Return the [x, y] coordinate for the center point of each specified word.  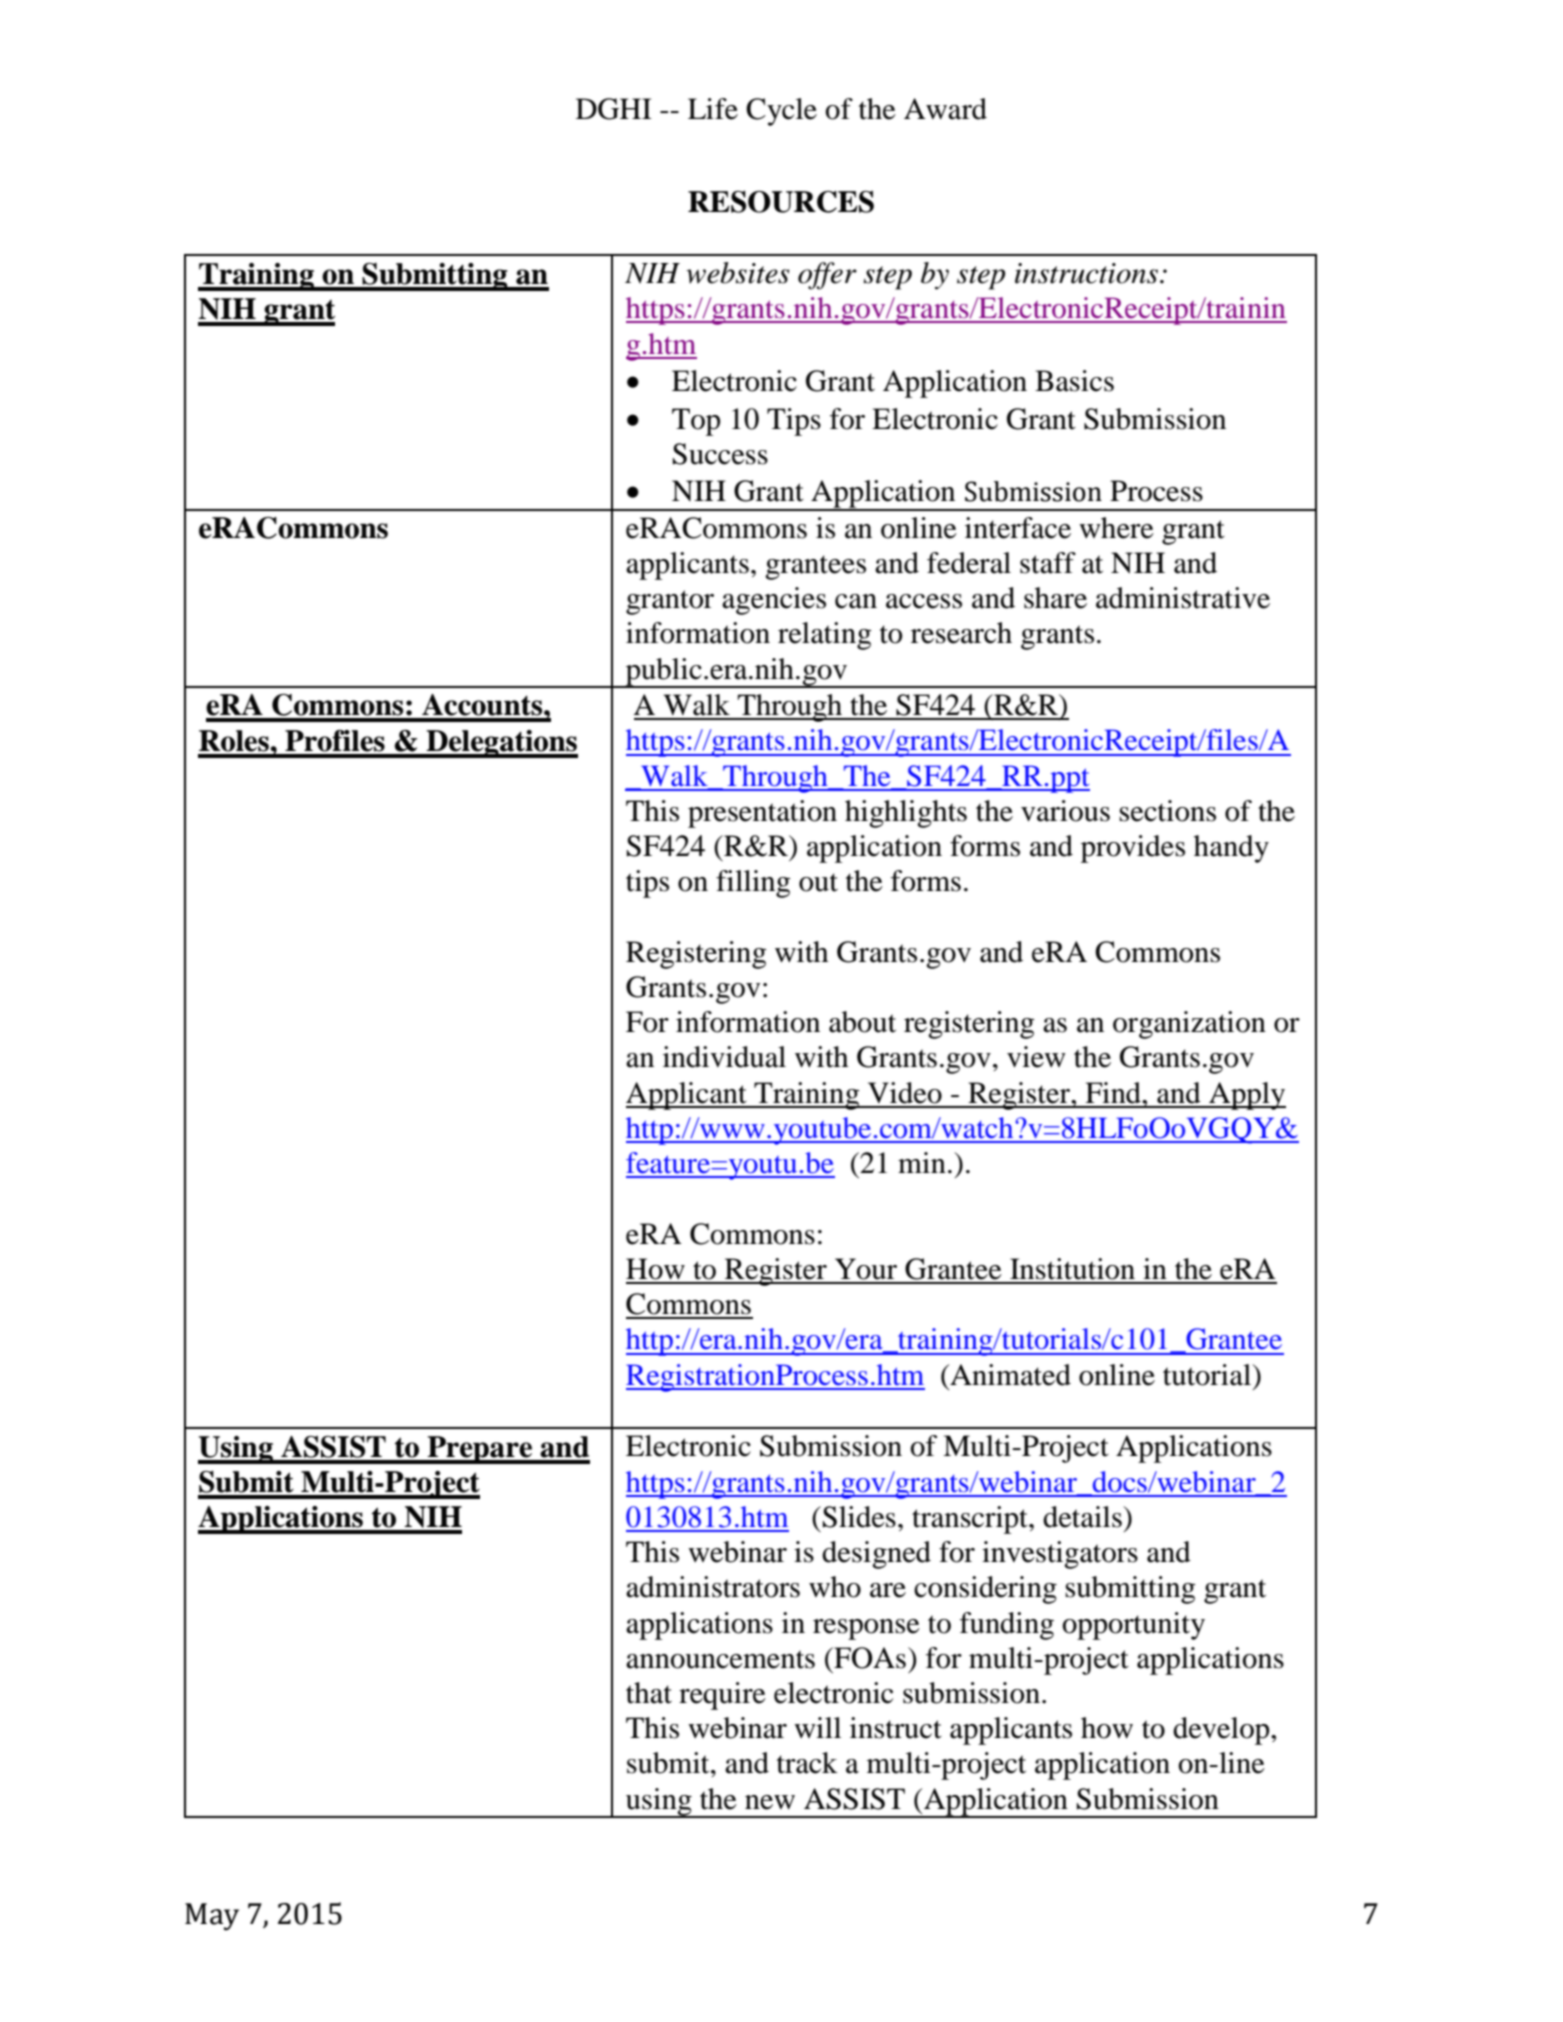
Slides [859, 1517]
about [862, 1022]
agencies [774, 601]
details [1083, 1517]
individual [724, 1057]
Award [945, 109]
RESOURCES [781, 201]
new [770, 1802]
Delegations [501, 744]
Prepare [480, 1450]
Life [713, 109]
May [212, 1917]
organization [1189, 1025]
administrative [1183, 598]
